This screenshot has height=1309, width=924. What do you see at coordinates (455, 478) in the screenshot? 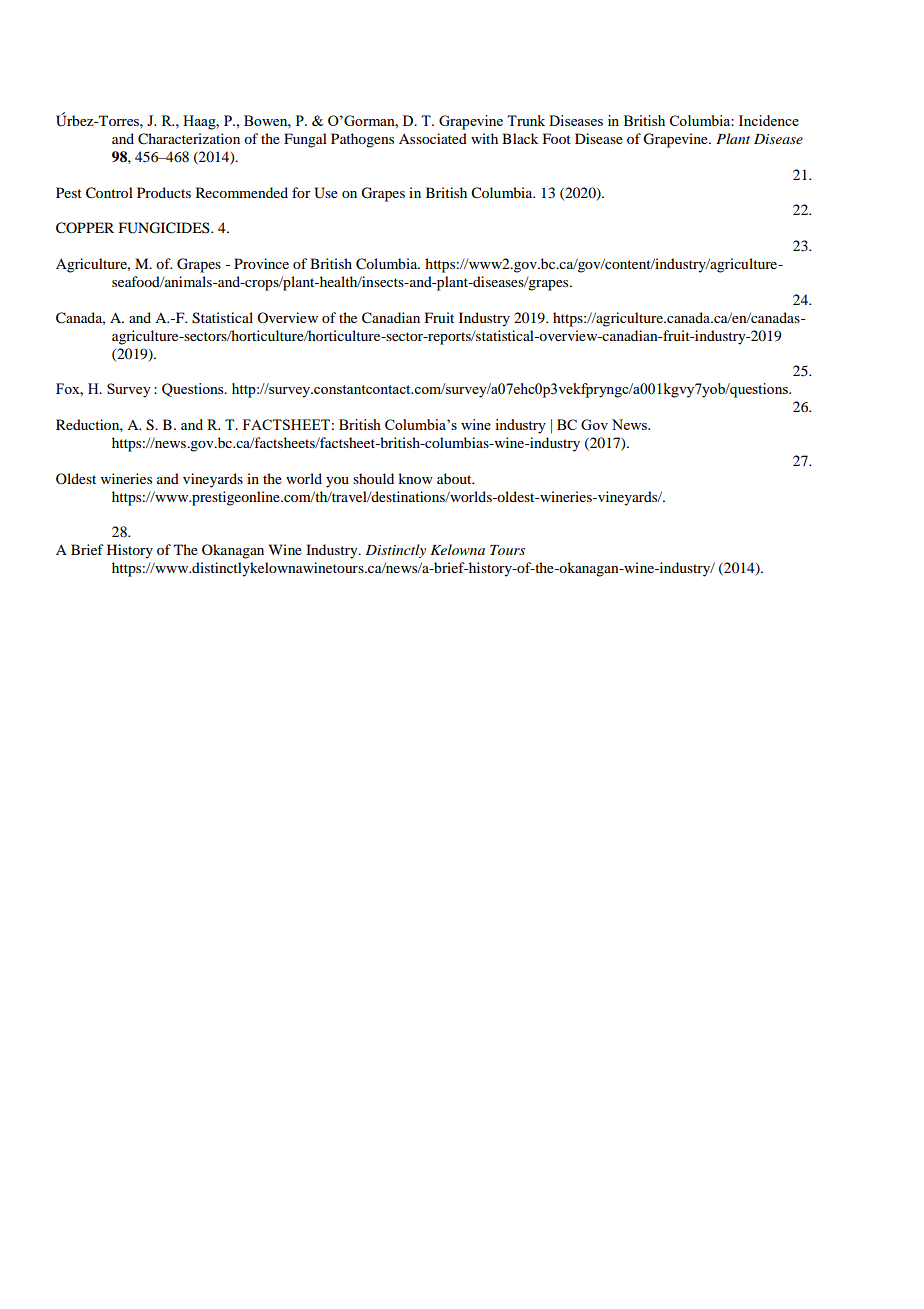
I see `about` at bounding box center [455, 478].
